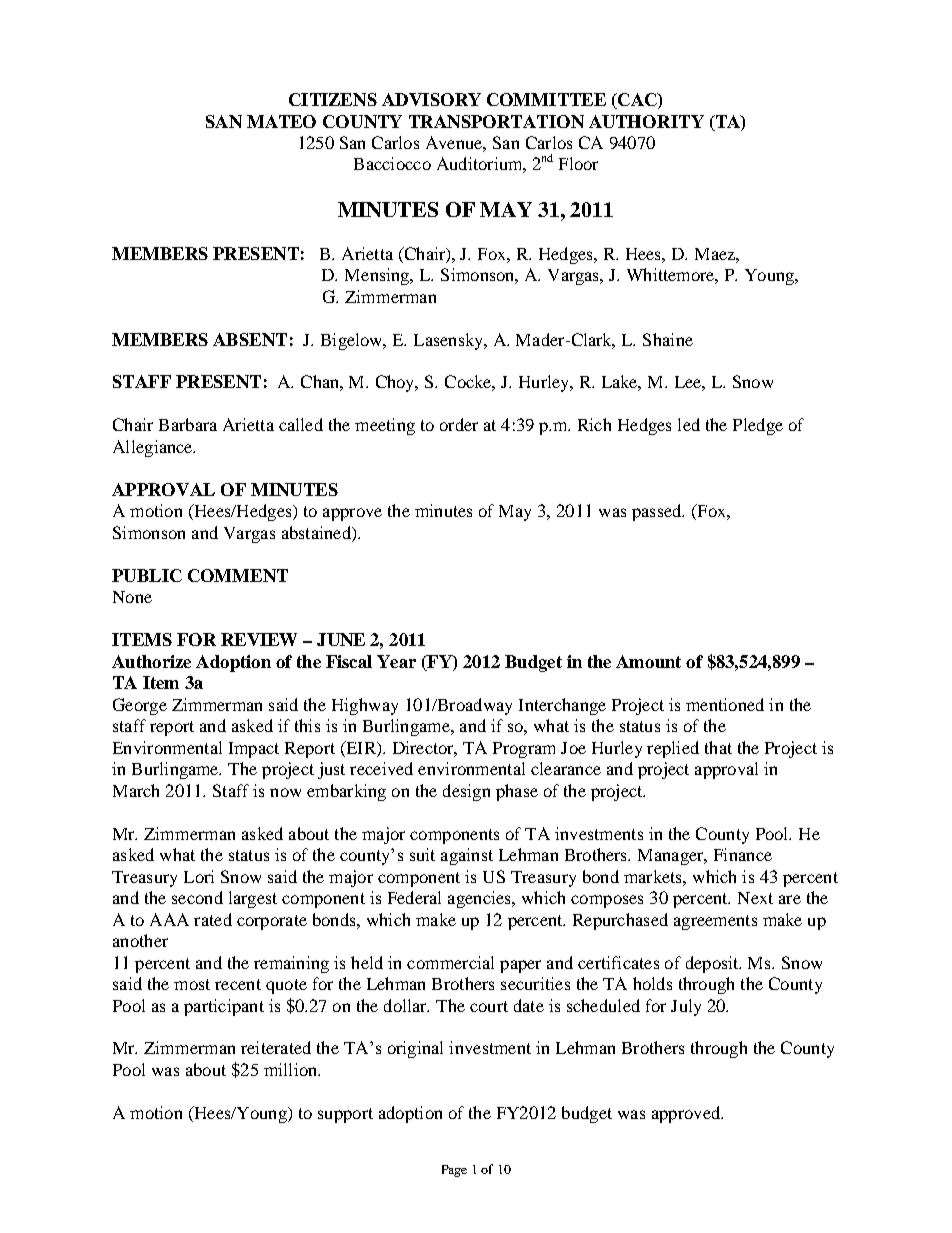  What do you see at coordinates (459, 424) in the screenshot?
I see `order` at bounding box center [459, 424].
